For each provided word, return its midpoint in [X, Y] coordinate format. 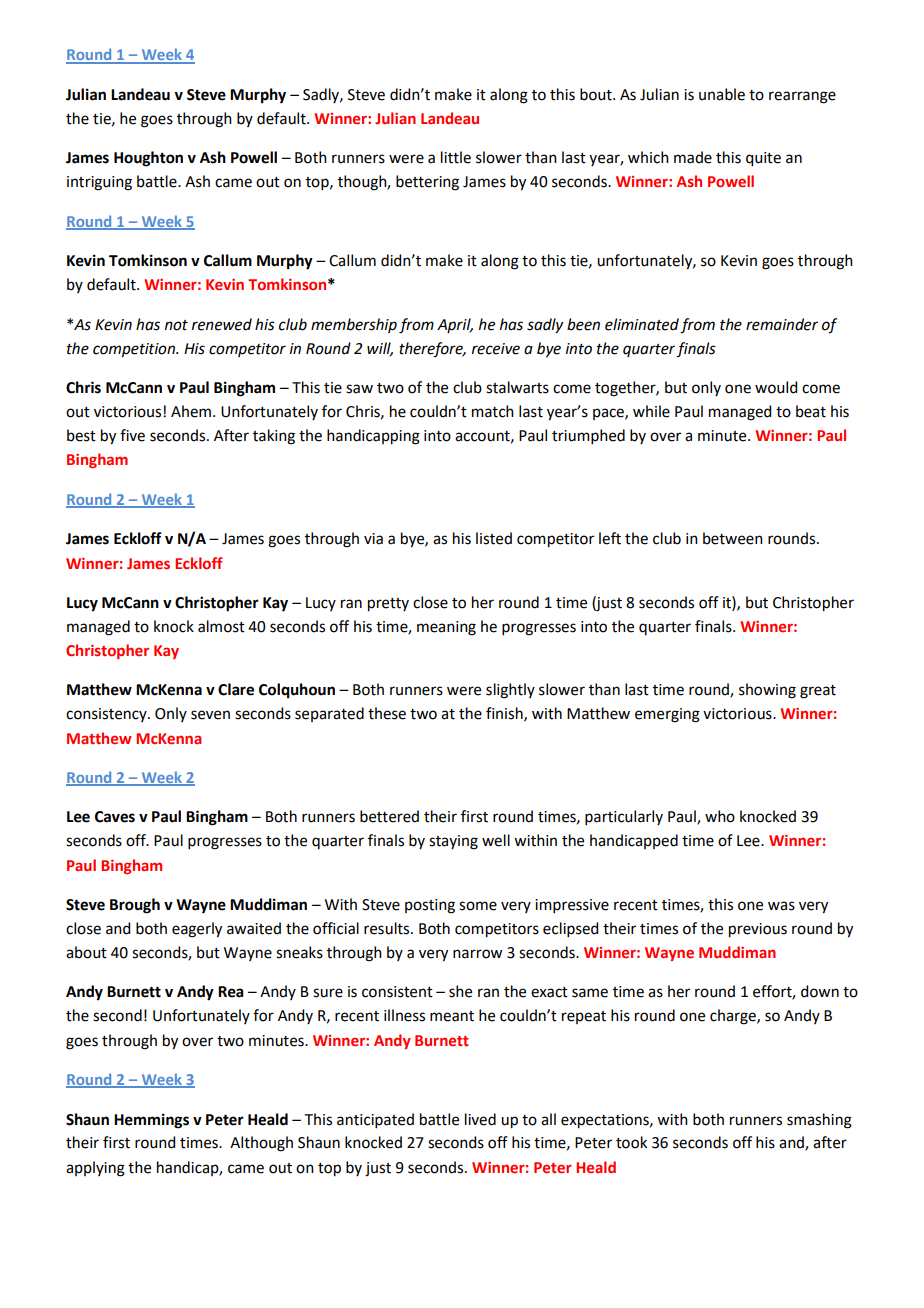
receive [496, 349]
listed [494, 538]
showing [767, 691]
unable [722, 94]
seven [210, 715]
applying [95, 1169]
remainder [782, 324]
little [456, 157]
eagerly [197, 930]
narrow [477, 954]
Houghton [148, 159]
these [387, 713]
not [176, 325]
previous [758, 930]
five [132, 435]
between [733, 538]
